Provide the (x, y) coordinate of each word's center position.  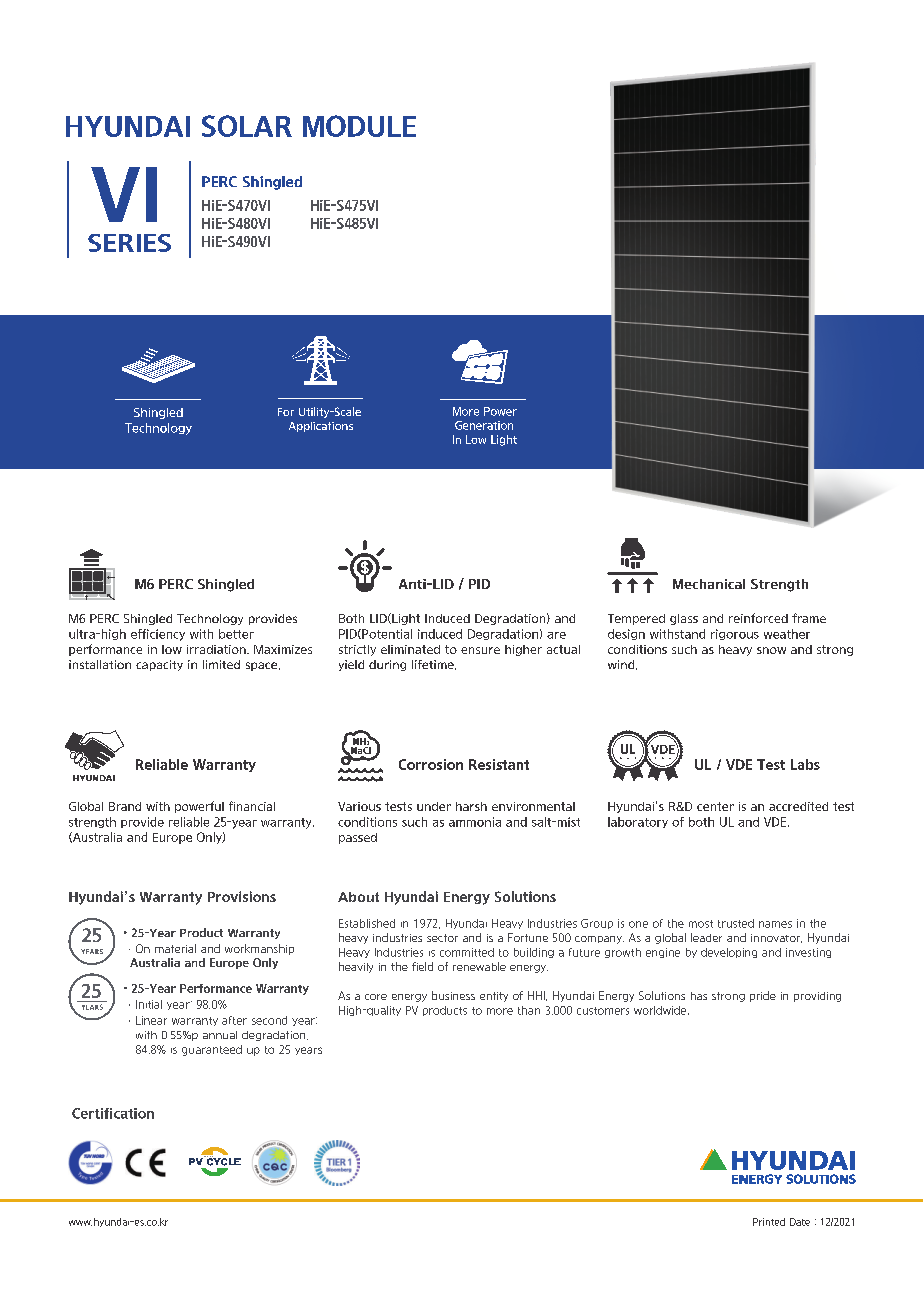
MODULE (359, 126)
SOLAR (247, 126)
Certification (113, 1113)
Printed (769, 1222)
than (529, 1010)
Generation (484, 425)
